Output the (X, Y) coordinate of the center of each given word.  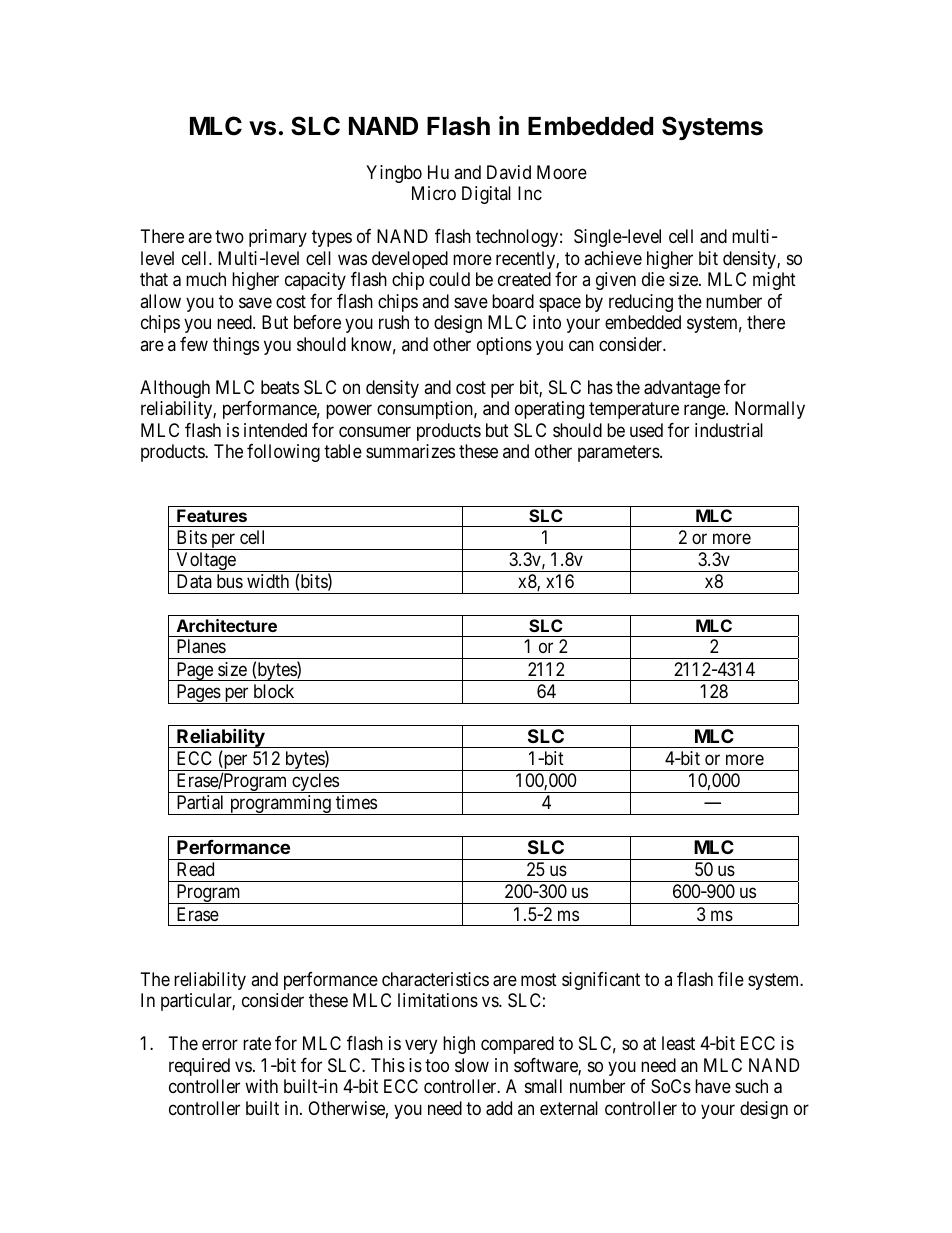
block (274, 691)
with (261, 1086)
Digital (486, 195)
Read (195, 869)
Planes (201, 646)
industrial (729, 430)
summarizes (410, 451)
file (731, 979)
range (705, 412)
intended (275, 430)
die (653, 279)
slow (472, 1065)
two (229, 237)
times (356, 802)
